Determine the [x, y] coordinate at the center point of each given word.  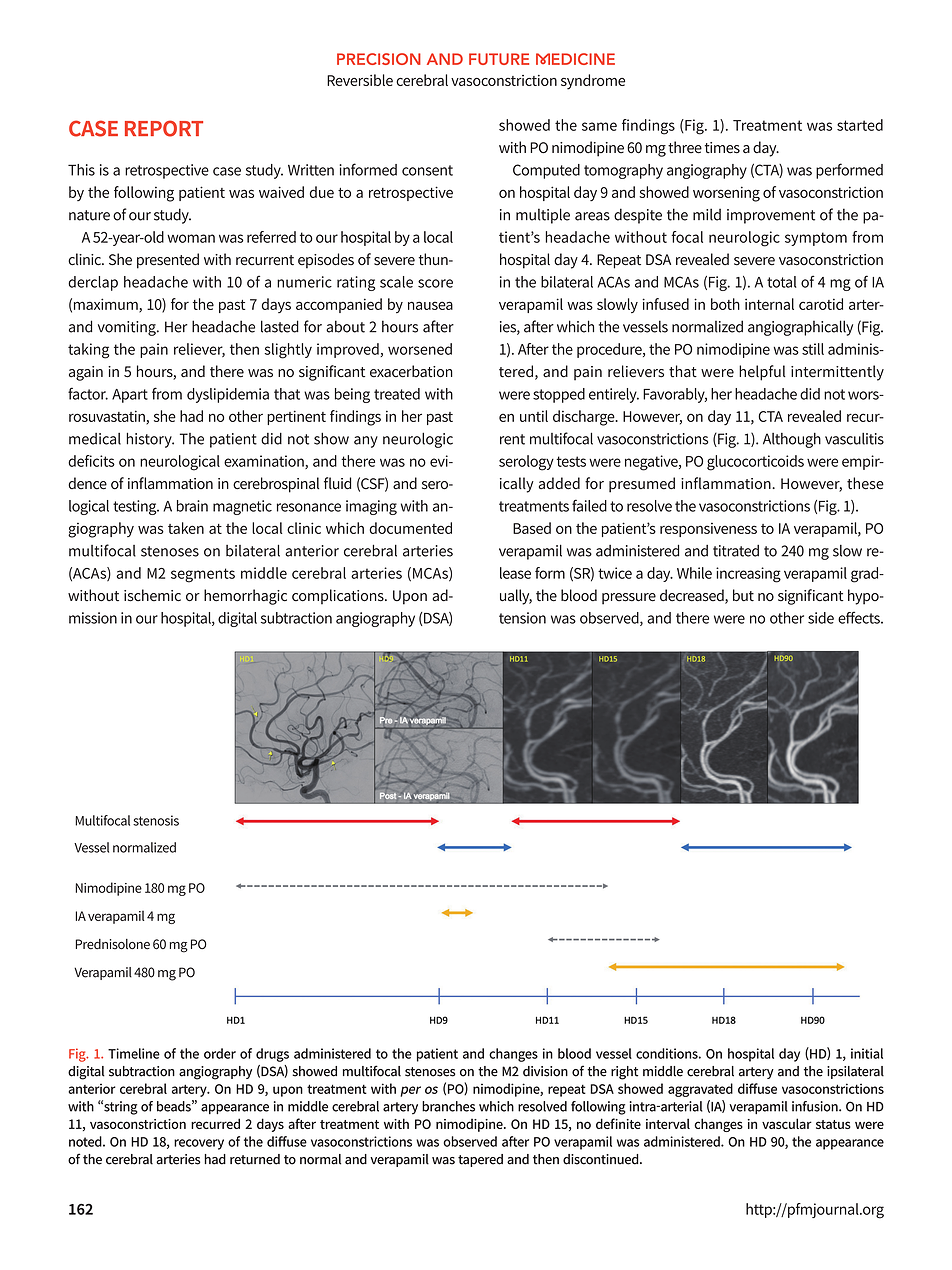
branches [448, 1106]
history [150, 440]
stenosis [156, 820]
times [722, 148]
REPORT [164, 128]
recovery [199, 1144]
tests [571, 461]
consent [427, 170]
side [821, 618]
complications [339, 597]
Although [792, 440]
